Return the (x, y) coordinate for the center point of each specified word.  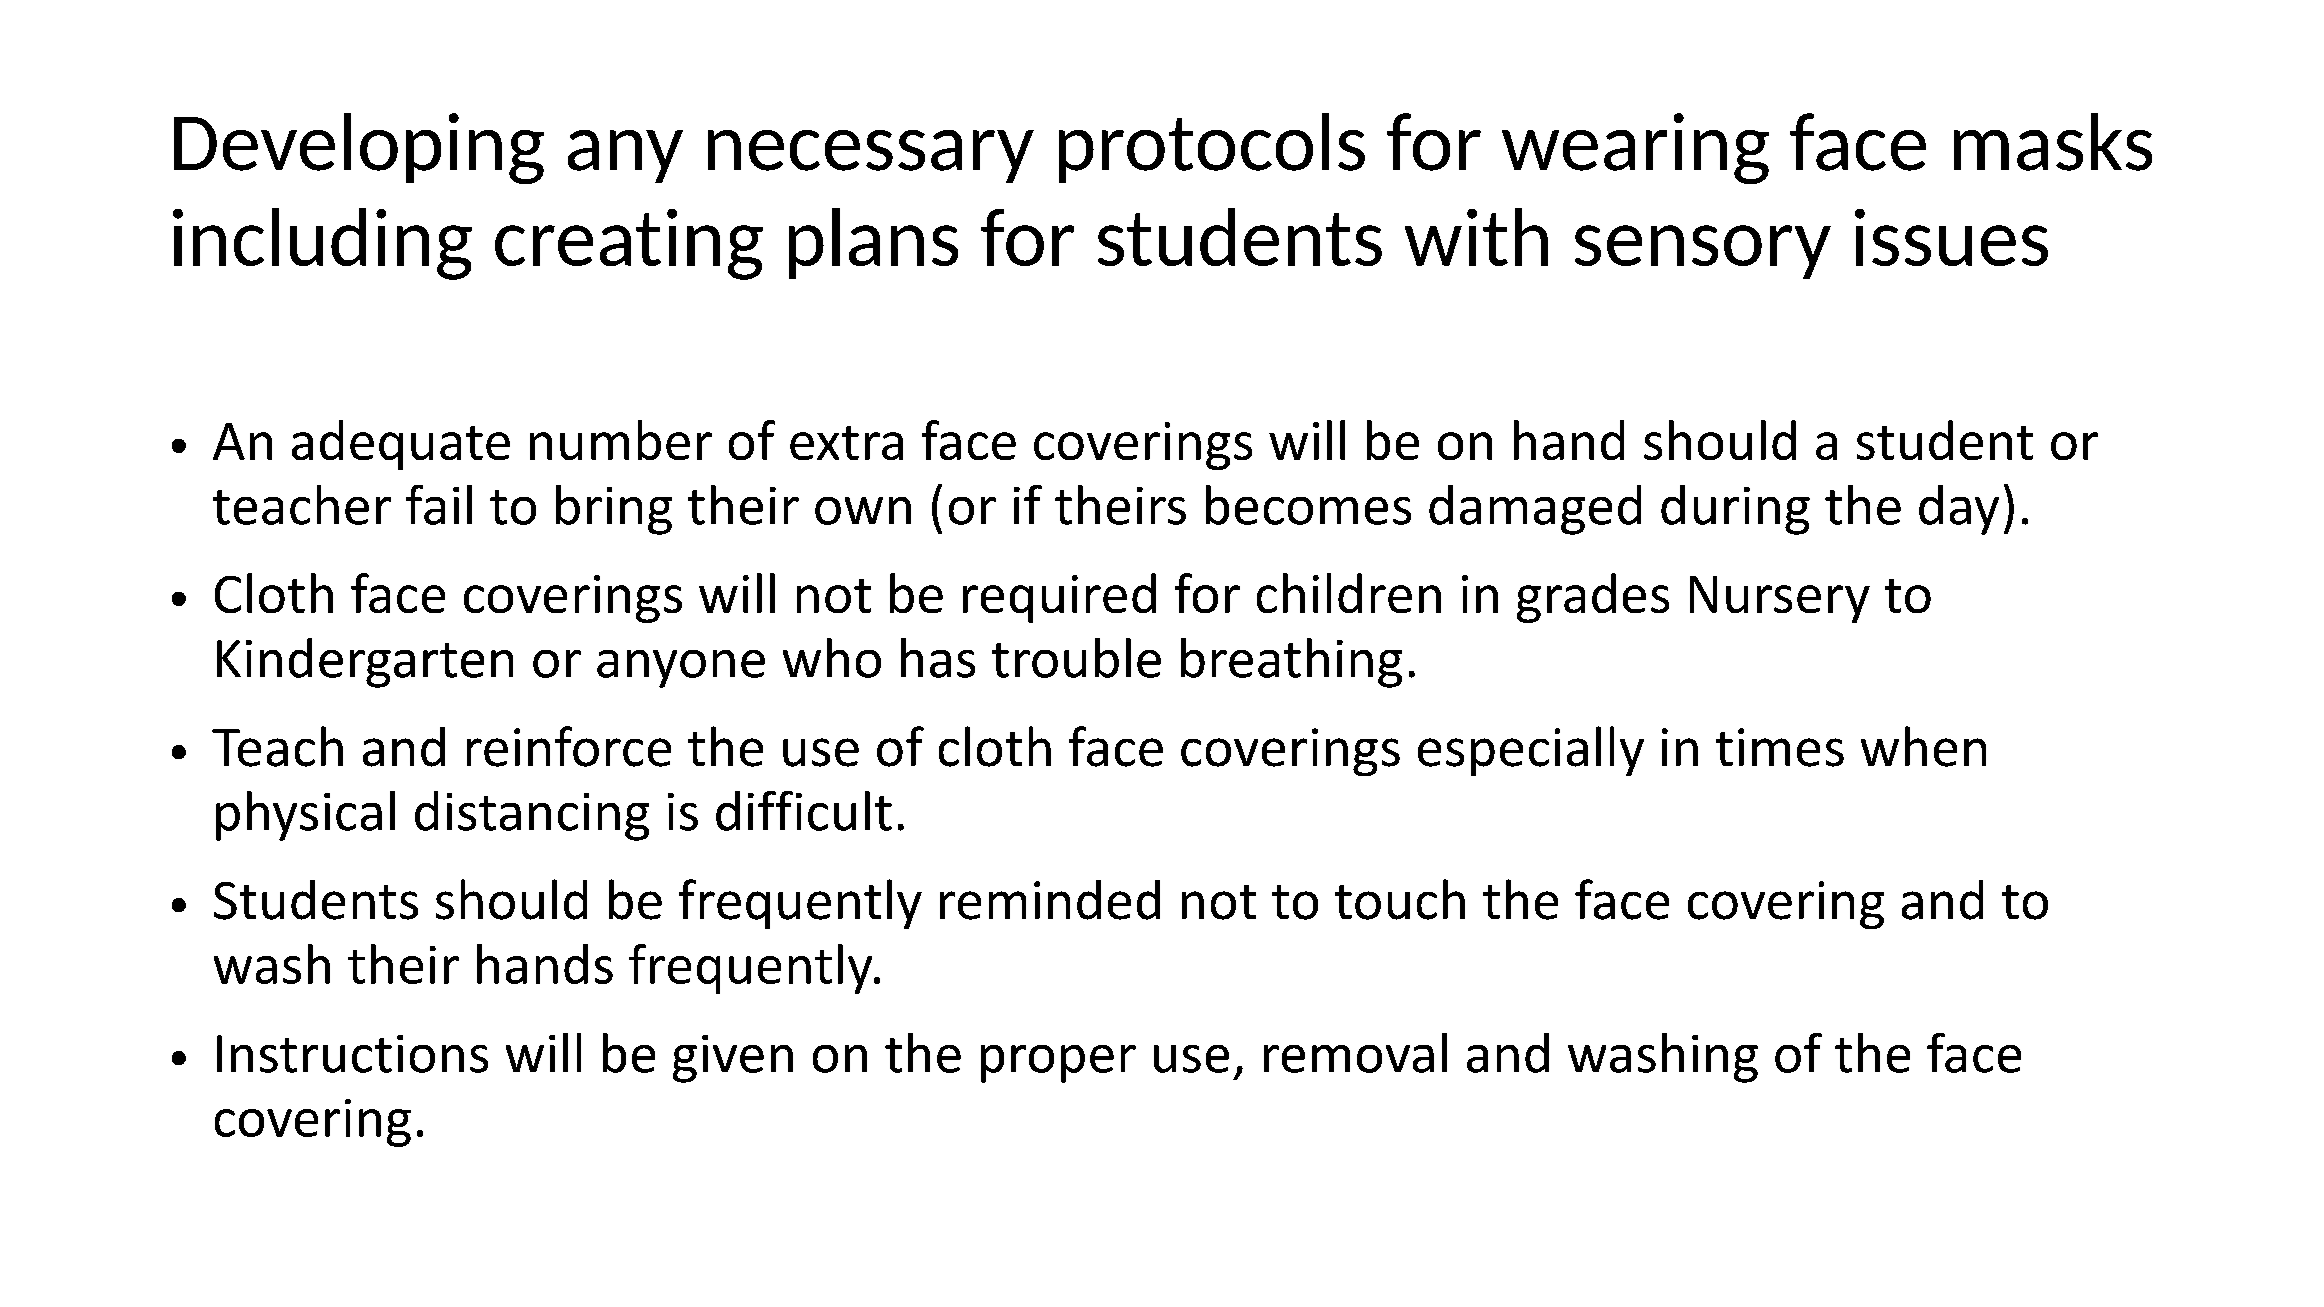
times (1780, 747)
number (621, 440)
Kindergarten (365, 663)
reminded (1050, 900)
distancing (532, 816)
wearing (1635, 148)
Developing (359, 148)
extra (846, 443)
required (1059, 598)
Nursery (1780, 599)
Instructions (352, 1054)
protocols (1212, 148)
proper (1058, 1064)
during (1735, 510)
